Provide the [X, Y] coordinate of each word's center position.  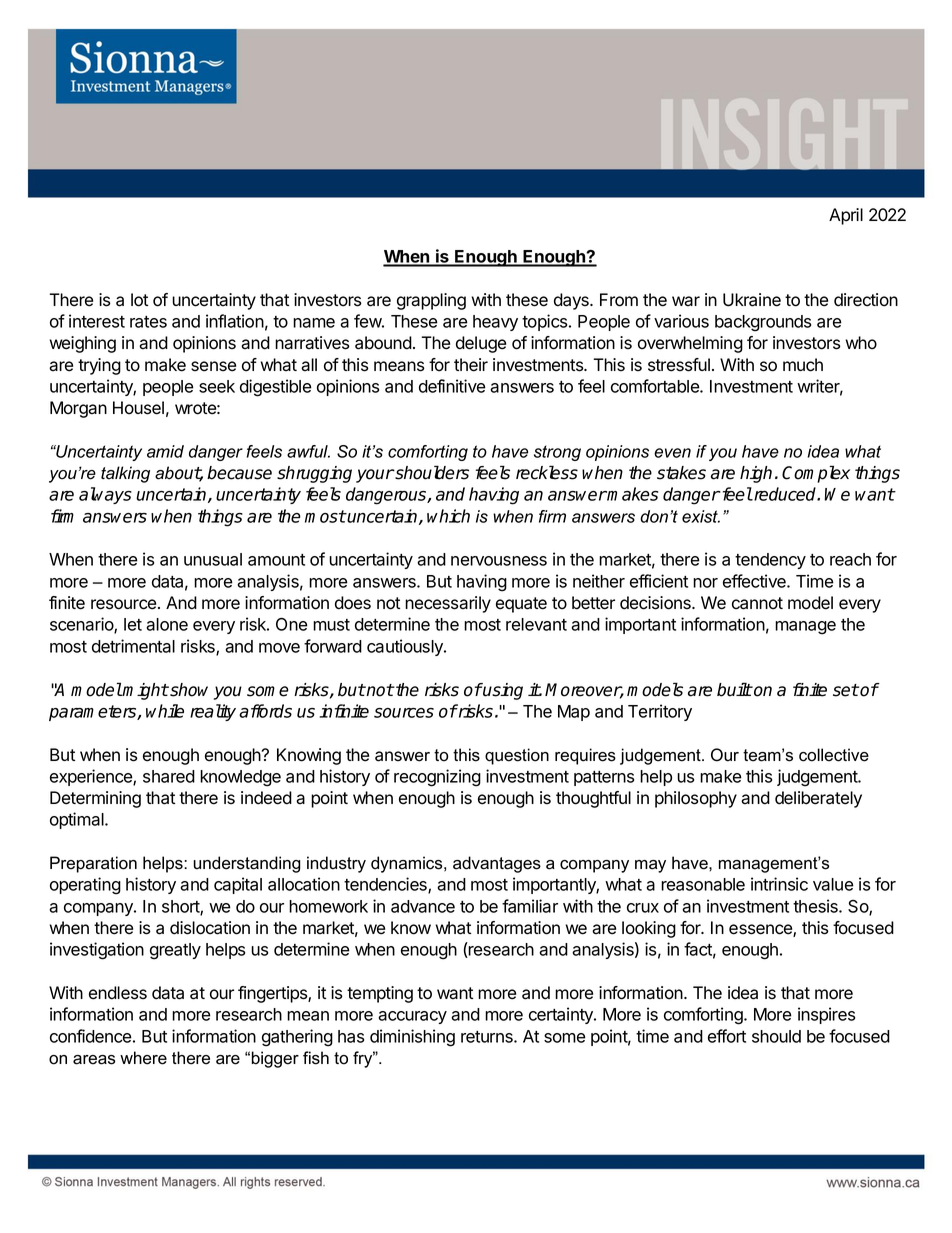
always [105, 495]
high [756, 474]
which [448, 516]
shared [169, 776]
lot [139, 300]
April [846, 216]
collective [834, 755]
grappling [431, 301]
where [143, 1058]
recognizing [437, 778]
